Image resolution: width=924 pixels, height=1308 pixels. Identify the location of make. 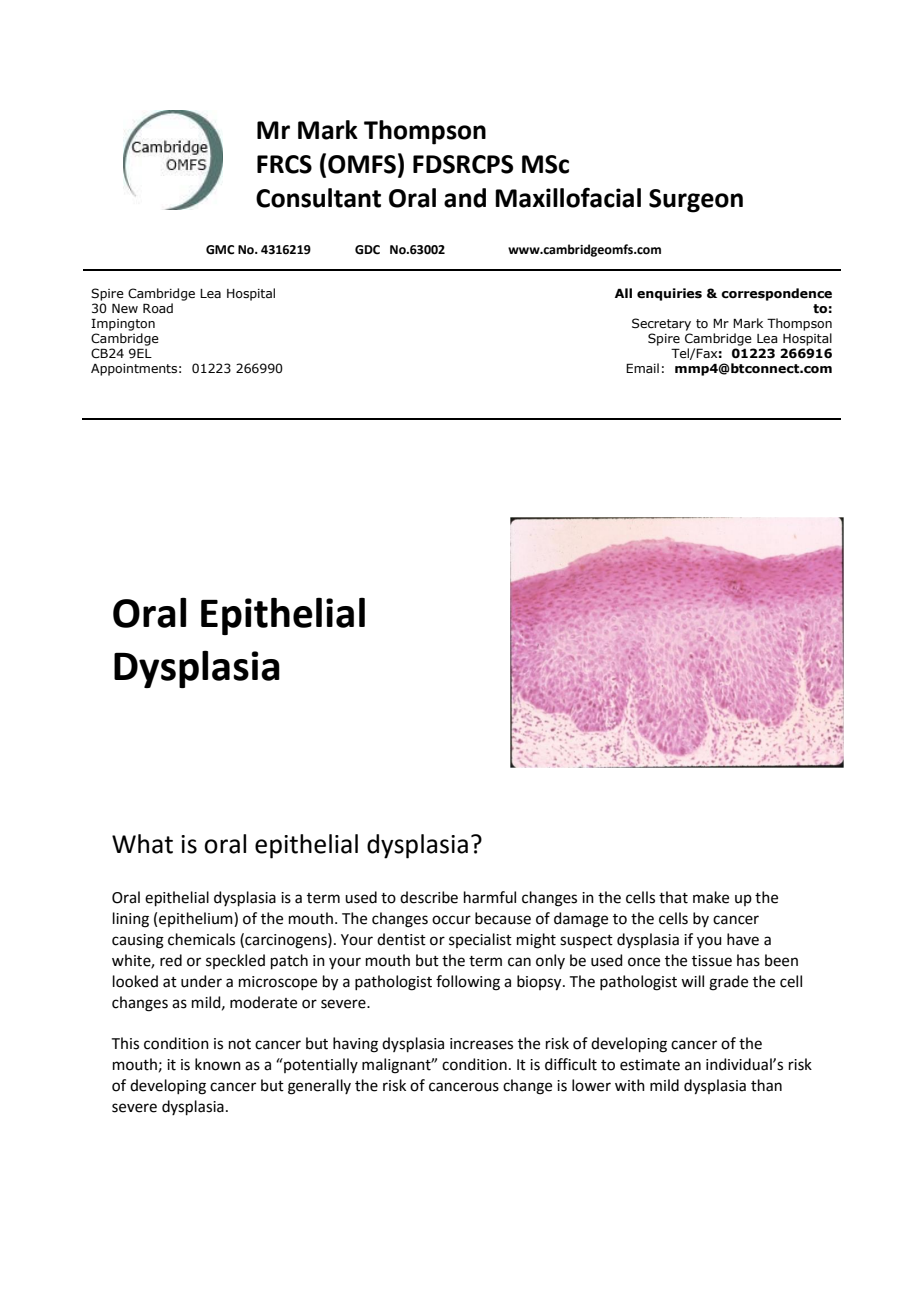
(711, 897).
